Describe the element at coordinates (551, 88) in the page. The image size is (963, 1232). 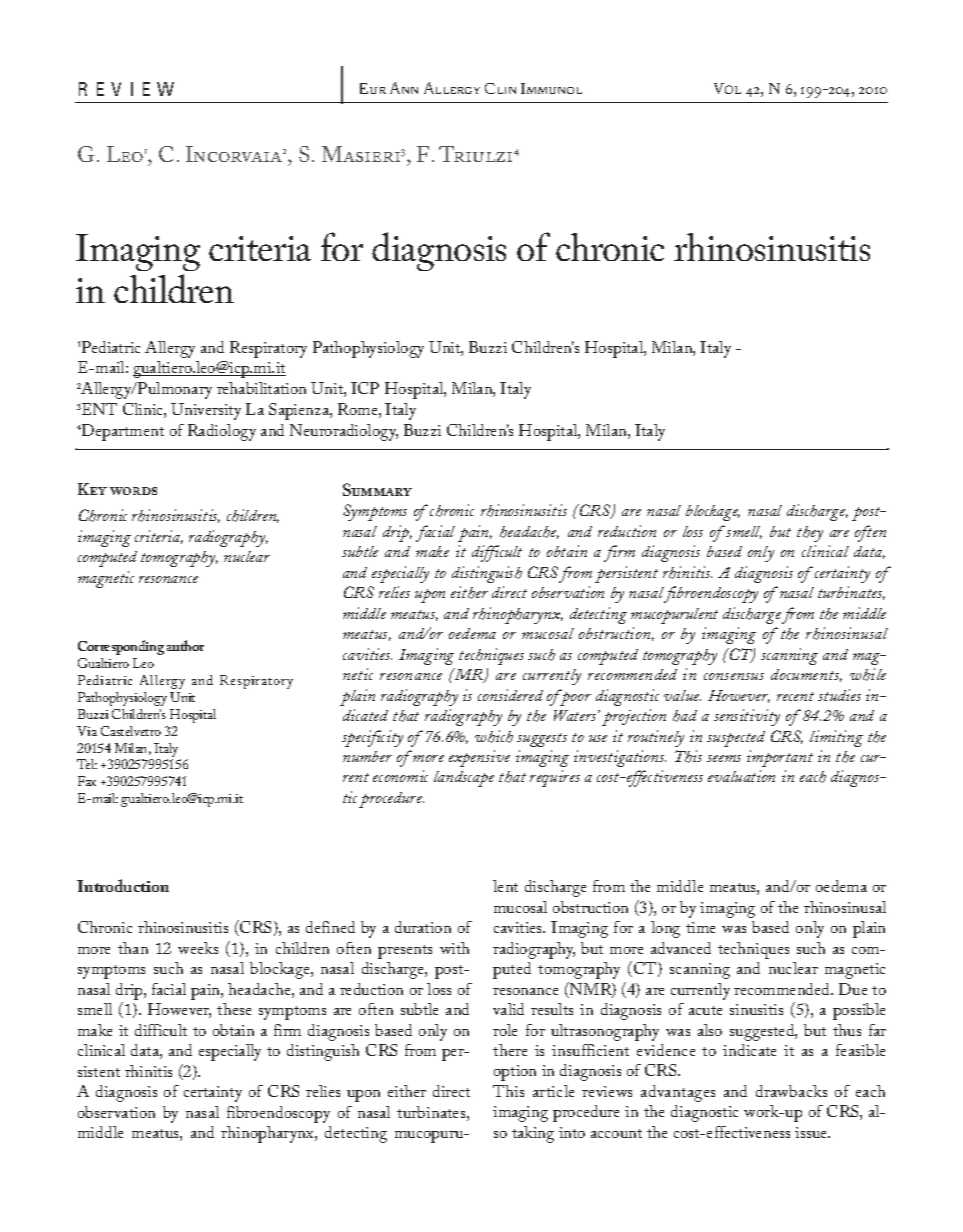
I see `Immunol` at that location.
